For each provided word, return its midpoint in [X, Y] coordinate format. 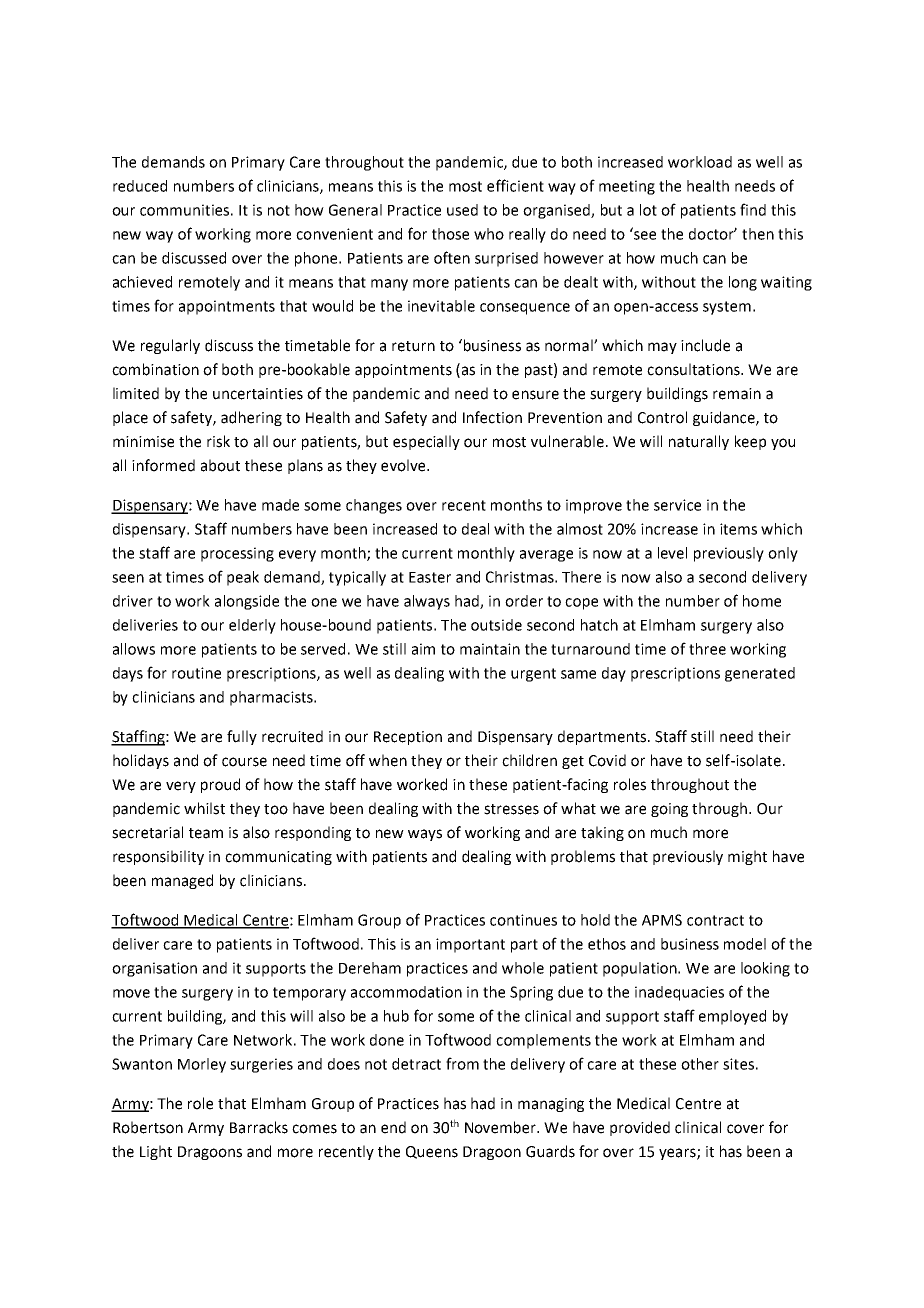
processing [237, 554]
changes [374, 506]
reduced [140, 186]
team [206, 833]
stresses [511, 809]
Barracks [259, 1127]
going [669, 810]
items [738, 529]
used [462, 210]
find [753, 209]
